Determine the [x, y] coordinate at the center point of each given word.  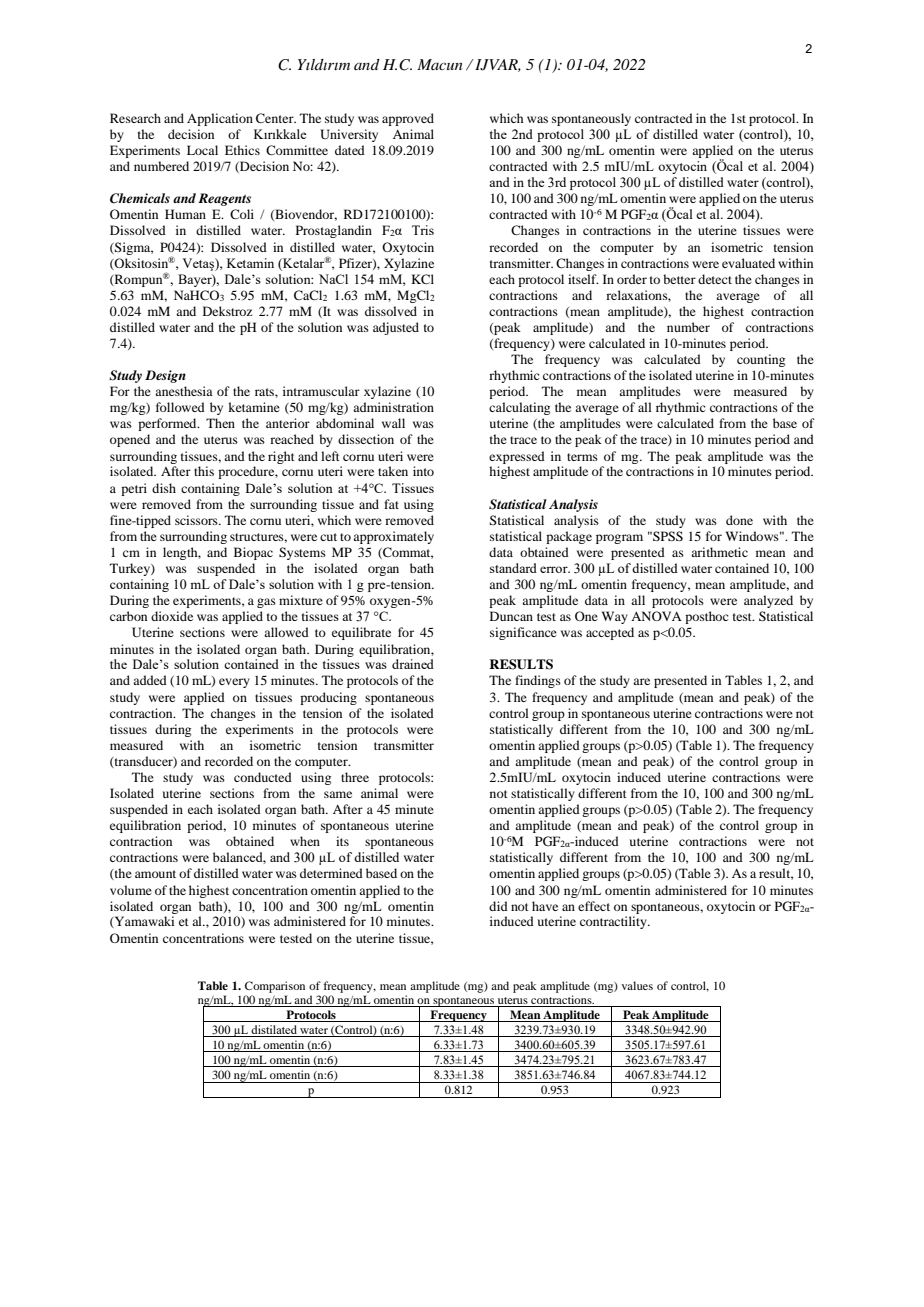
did [498, 906]
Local [202, 150]
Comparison [275, 987]
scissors [197, 520]
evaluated [748, 263]
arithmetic [719, 552]
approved [408, 119]
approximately [393, 537]
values [637, 985]
